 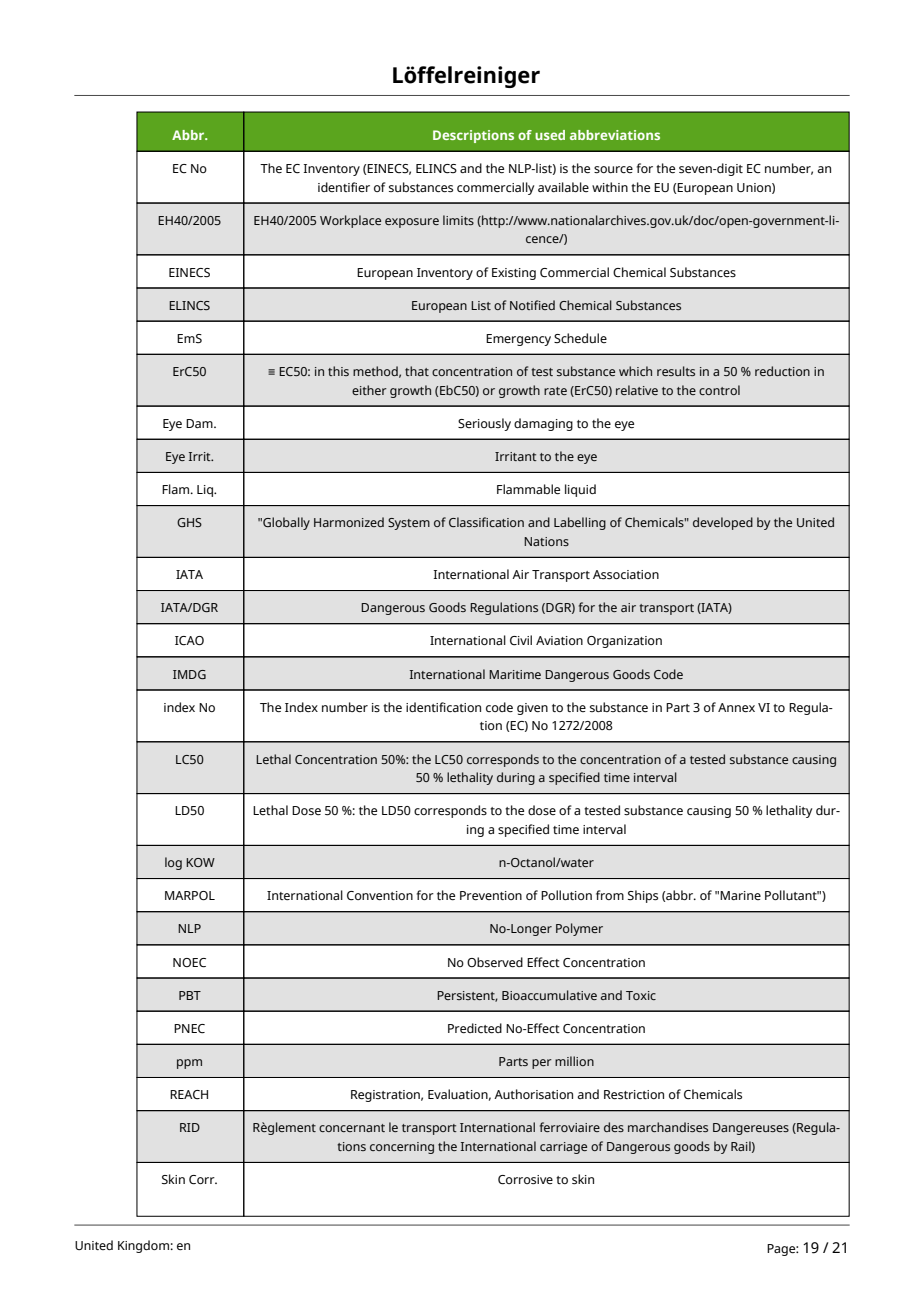 What do you see at coordinates (458, 220) in the document?
I see `limits` at bounding box center [458, 220].
